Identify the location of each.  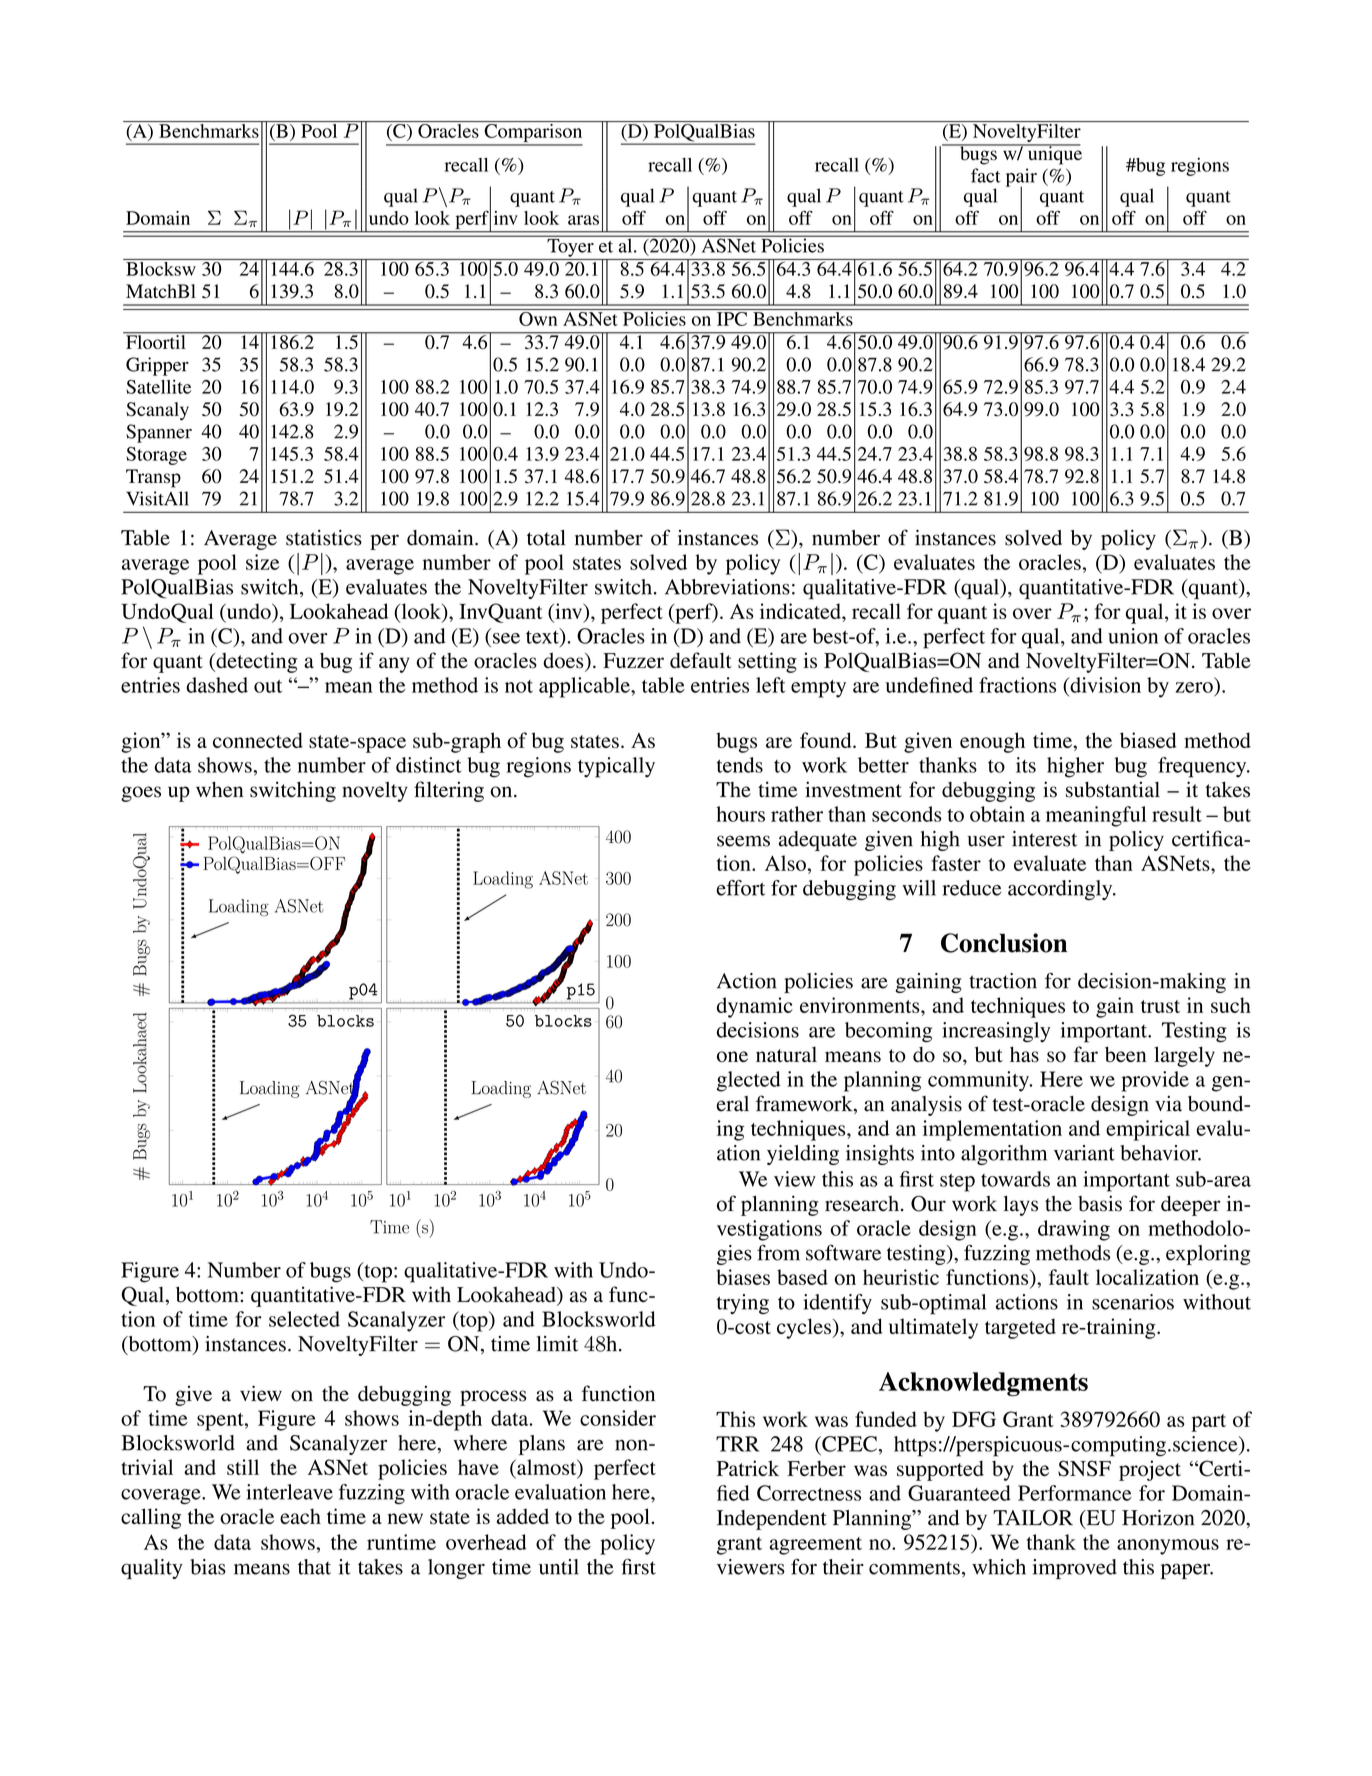
(300, 1516).
